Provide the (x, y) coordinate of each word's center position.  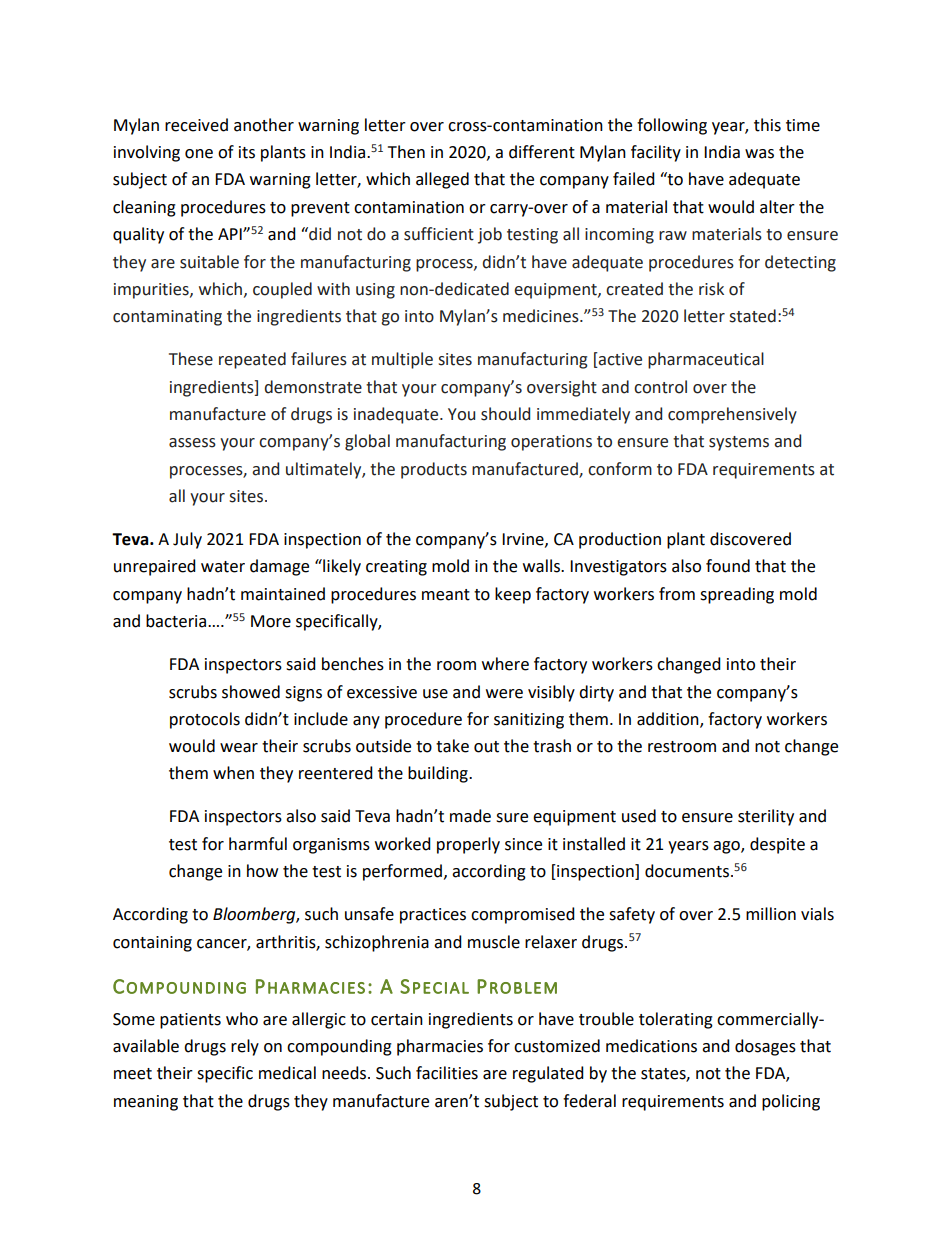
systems (739, 443)
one (199, 154)
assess (192, 443)
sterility (766, 817)
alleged (442, 180)
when (233, 773)
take (452, 746)
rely (245, 1047)
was (759, 154)
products (434, 470)
